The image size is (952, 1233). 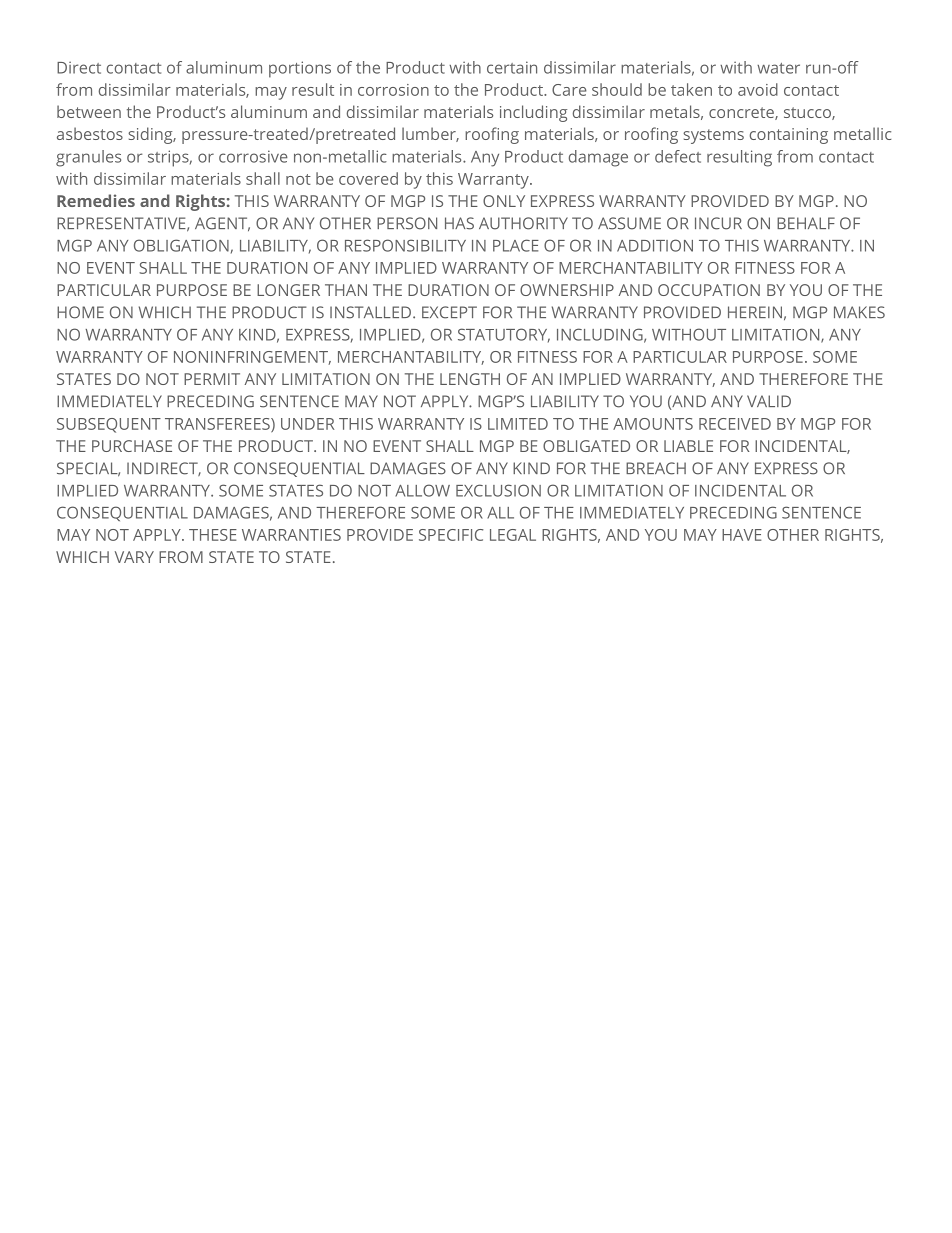 What do you see at coordinates (89, 111) in the image?
I see `between` at bounding box center [89, 111].
